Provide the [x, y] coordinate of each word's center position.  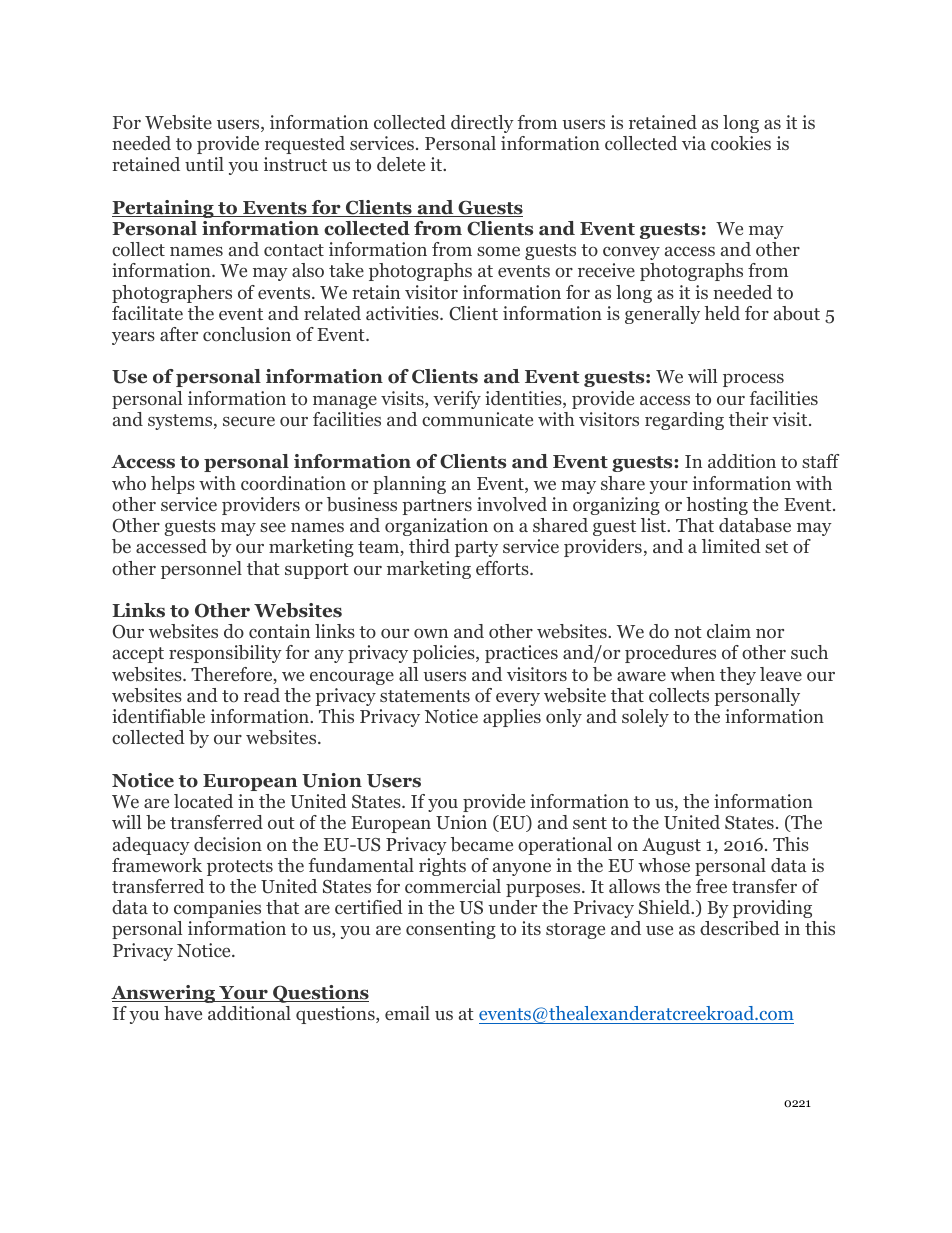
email [407, 1013]
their [748, 419]
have [183, 1013]
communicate [477, 419]
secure [249, 421]
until [204, 164]
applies [512, 718]
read [262, 695]
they [738, 676]
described [740, 928]
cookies [741, 143]
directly [482, 124]
